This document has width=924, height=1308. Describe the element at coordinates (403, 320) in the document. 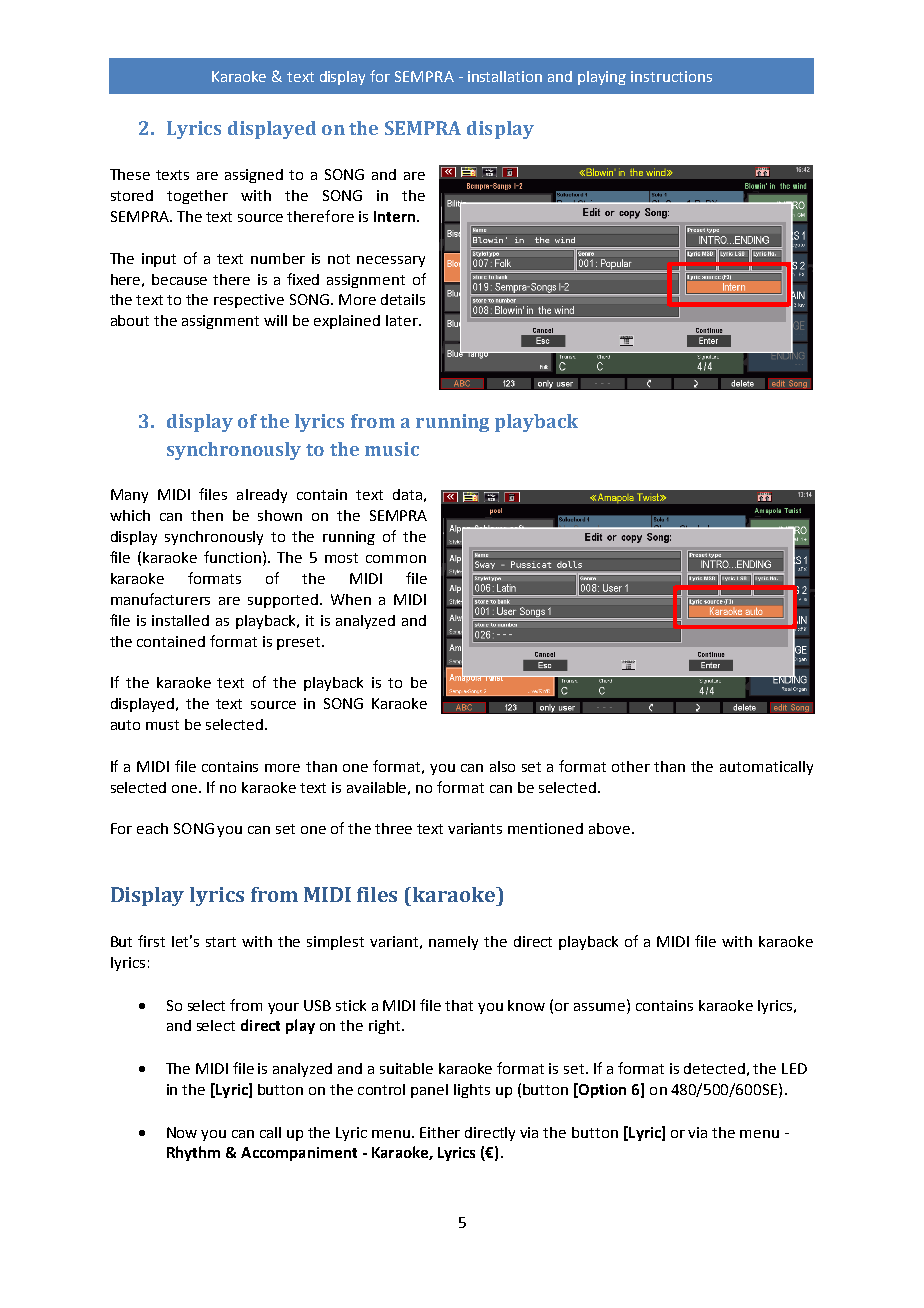

I see `later` at that location.
